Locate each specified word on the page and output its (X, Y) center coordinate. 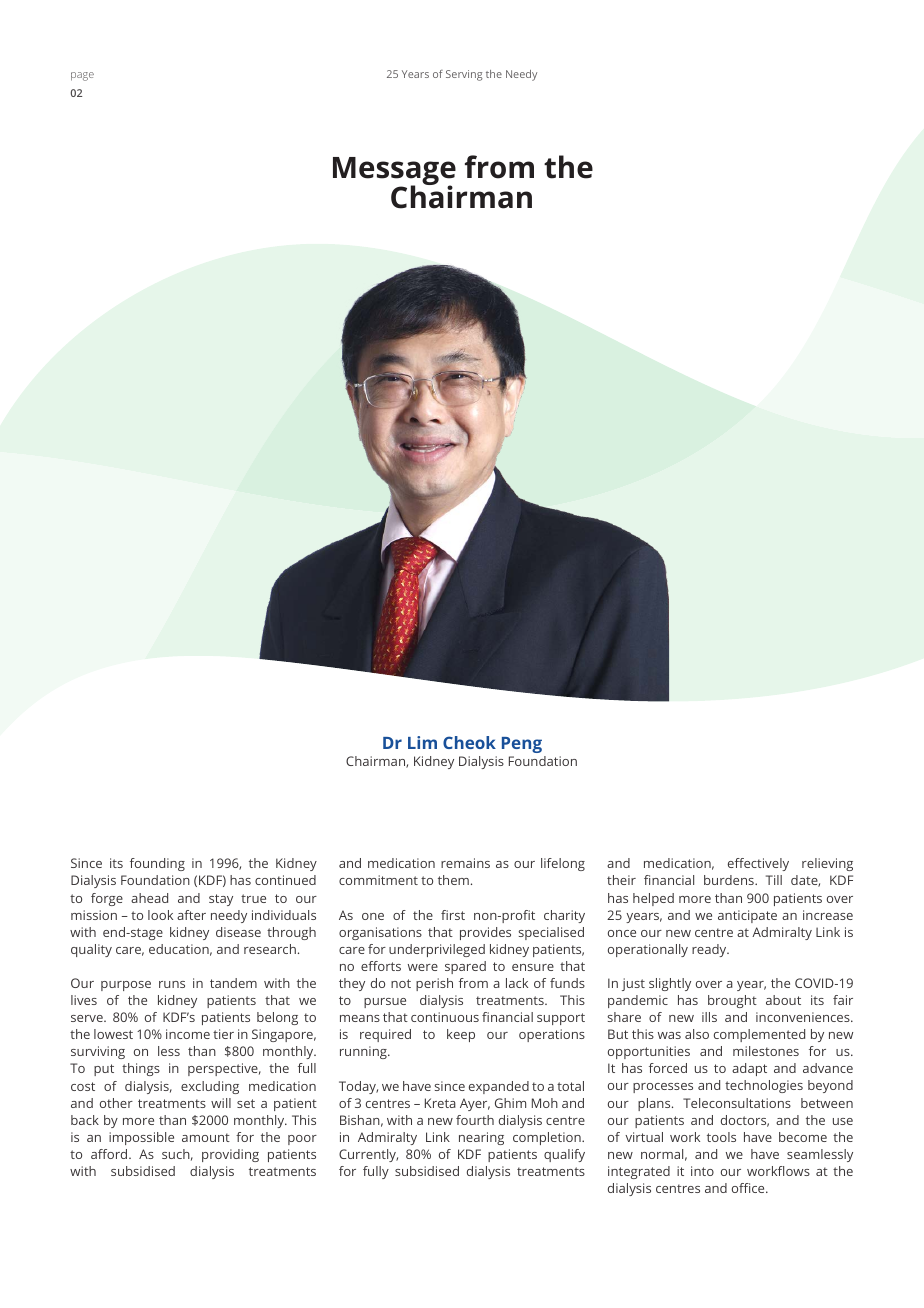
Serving (464, 75)
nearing (481, 1138)
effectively (758, 864)
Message (394, 172)
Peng (522, 745)
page (82, 76)
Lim (422, 742)
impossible (141, 1138)
